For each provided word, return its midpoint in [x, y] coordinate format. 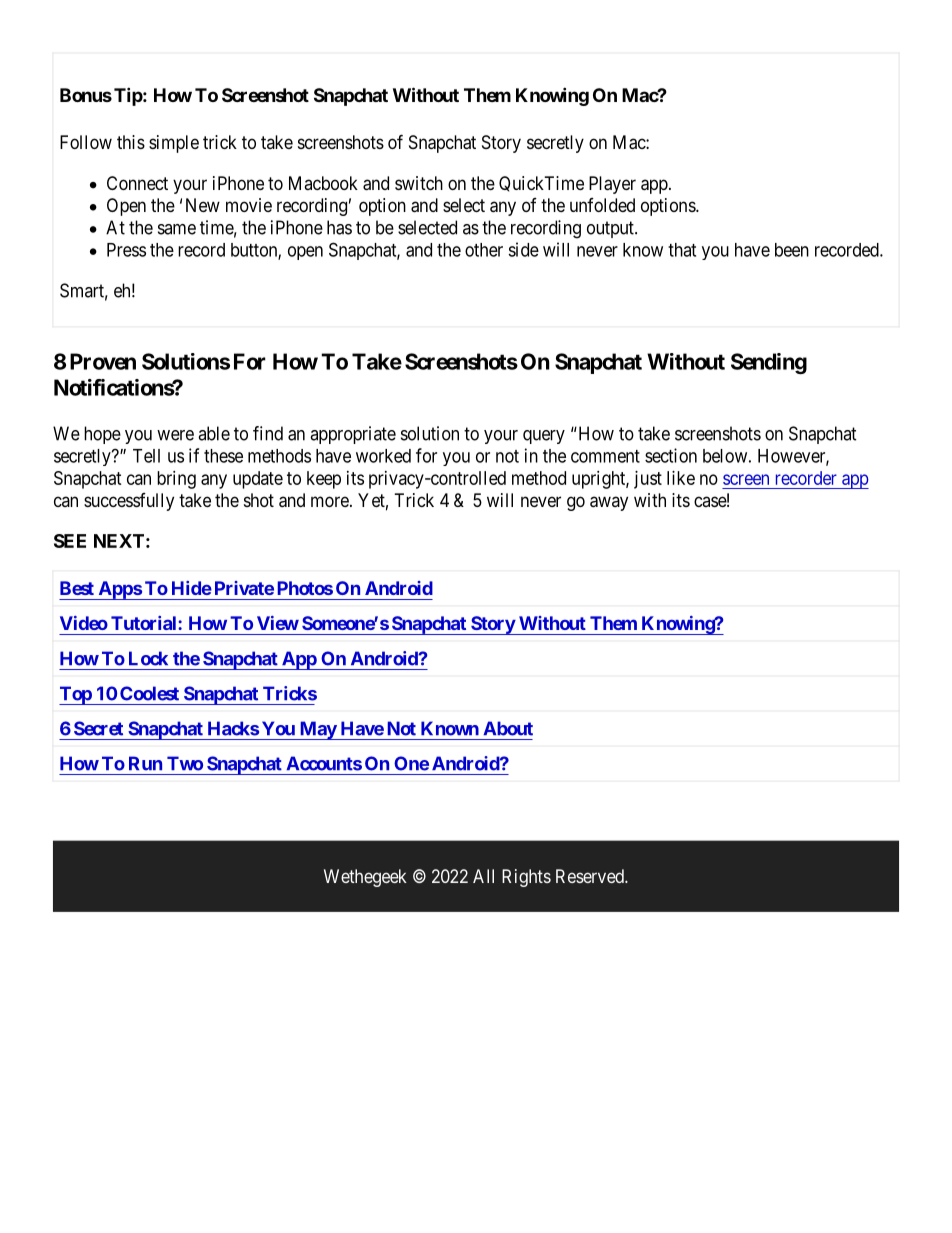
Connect [137, 183]
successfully [129, 502]
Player [612, 185]
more [331, 501]
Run [145, 763]
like [681, 478]
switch [419, 183]
